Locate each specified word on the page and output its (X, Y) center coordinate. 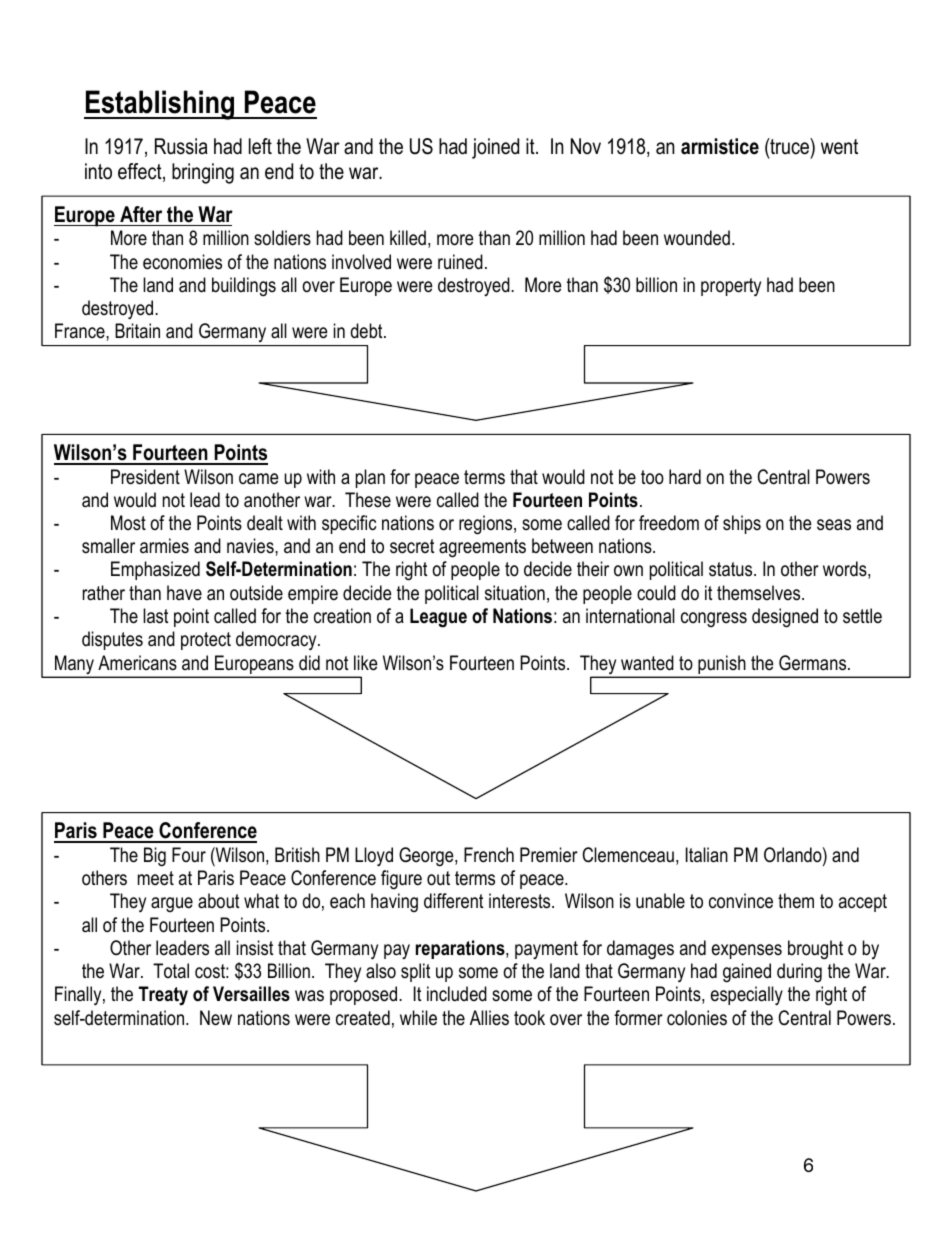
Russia (181, 146)
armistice (720, 146)
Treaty (163, 996)
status (732, 569)
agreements (482, 548)
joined (495, 148)
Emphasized (155, 570)
